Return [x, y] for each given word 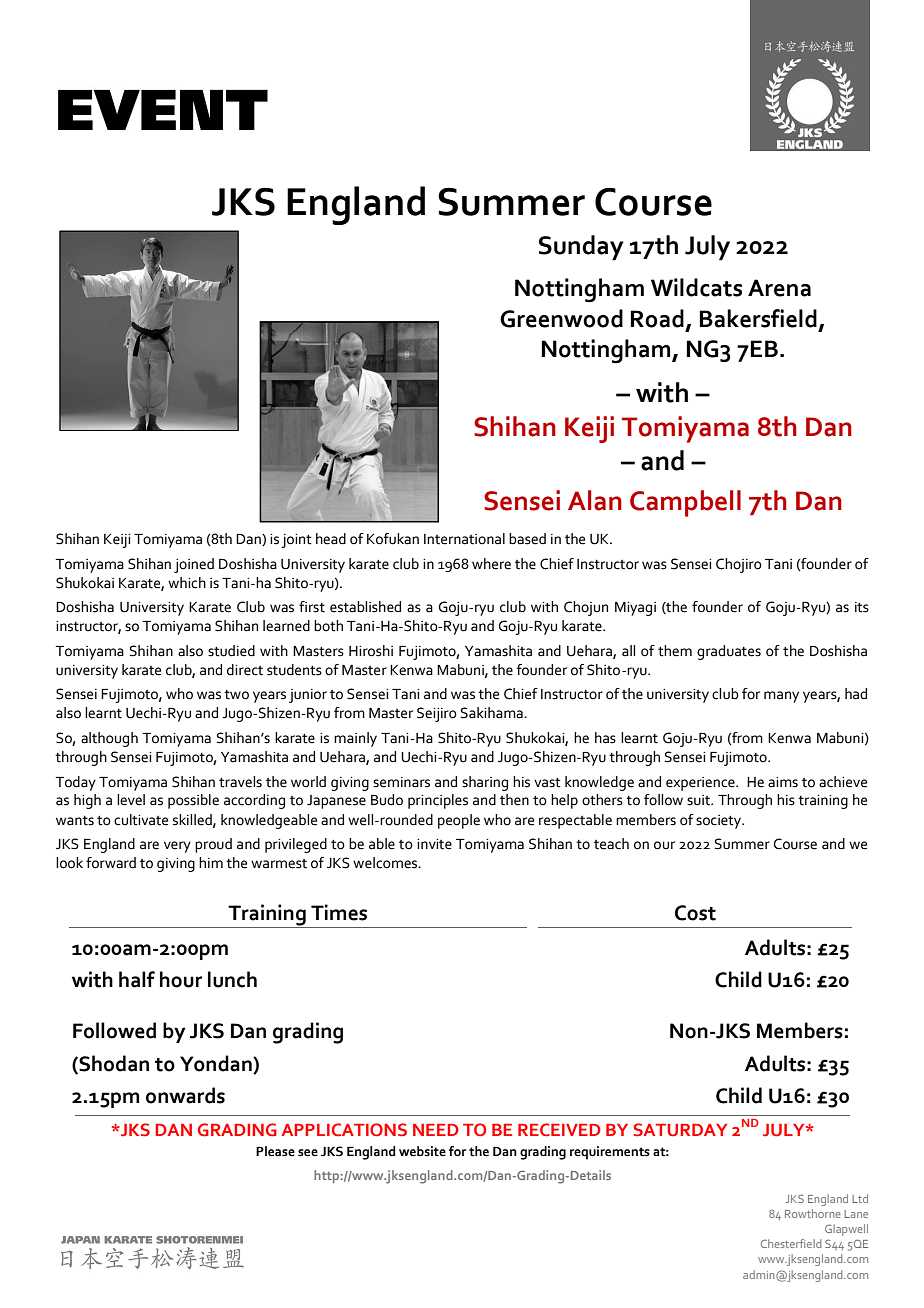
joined [194, 565]
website [422, 1151]
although [109, 739]
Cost [695, 913]
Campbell [685, 503]
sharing [485, 783]
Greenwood [561, 318]
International [464, 539]
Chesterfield [791, 1243]
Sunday [581, 248]
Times [339, 912]
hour [181, 979]
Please [275, 1151]
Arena [779, 288]
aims [783, 782]
